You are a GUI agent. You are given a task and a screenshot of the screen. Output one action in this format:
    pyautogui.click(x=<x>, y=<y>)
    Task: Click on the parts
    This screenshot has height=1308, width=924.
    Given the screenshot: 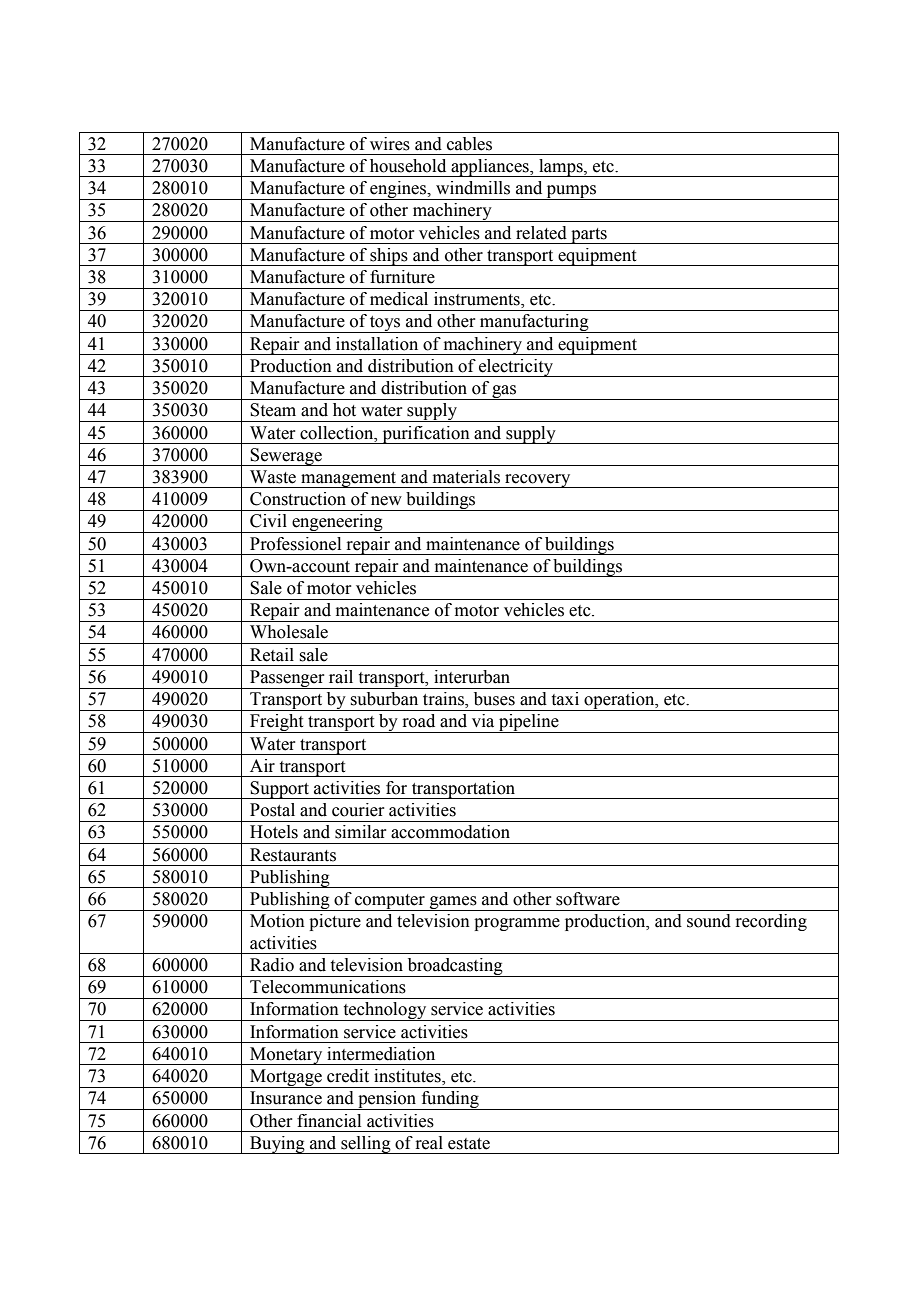 What is the action you would take?
    pyautogui.click(x=589, y=236)
